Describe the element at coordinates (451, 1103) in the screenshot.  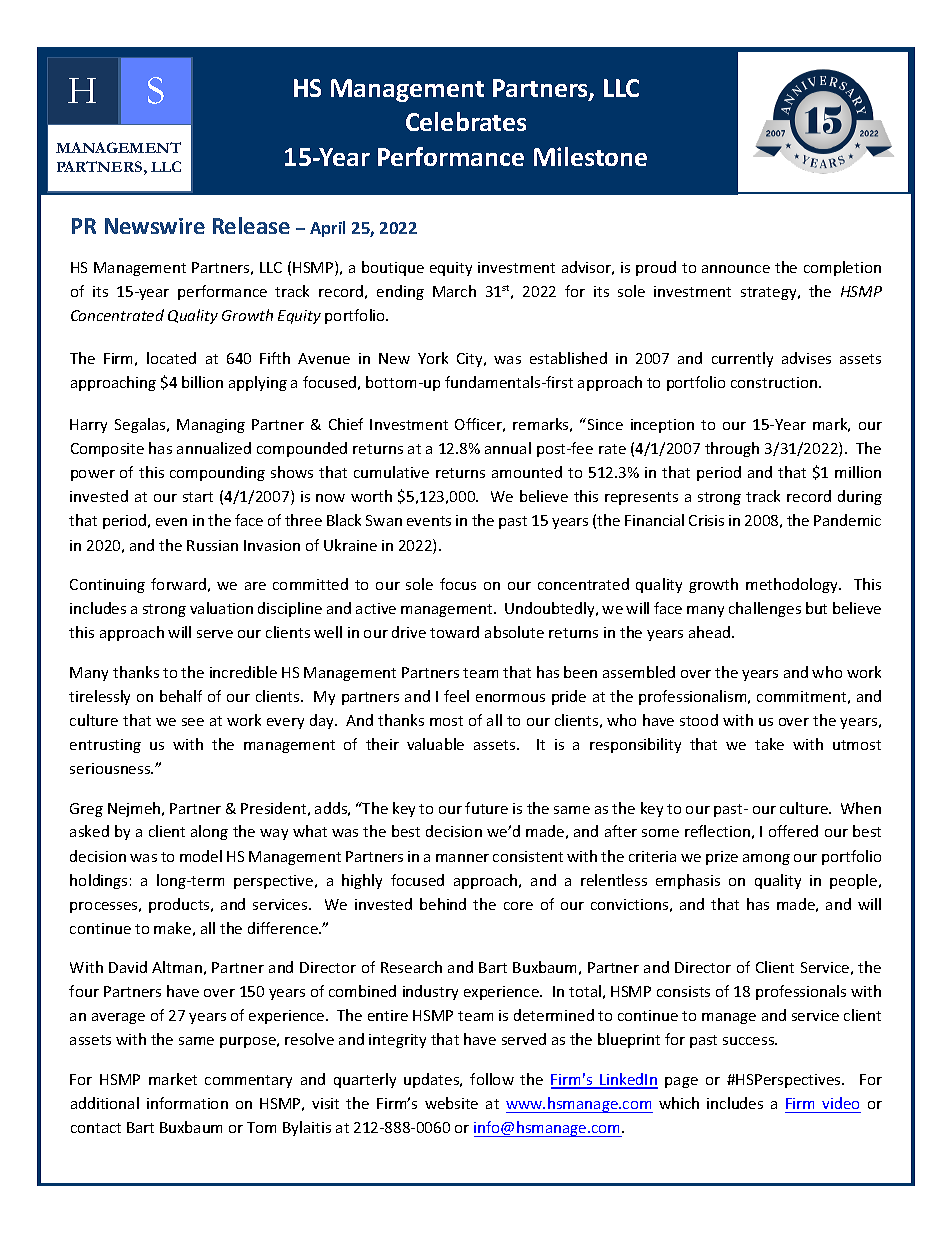
I see `website` at that location.
